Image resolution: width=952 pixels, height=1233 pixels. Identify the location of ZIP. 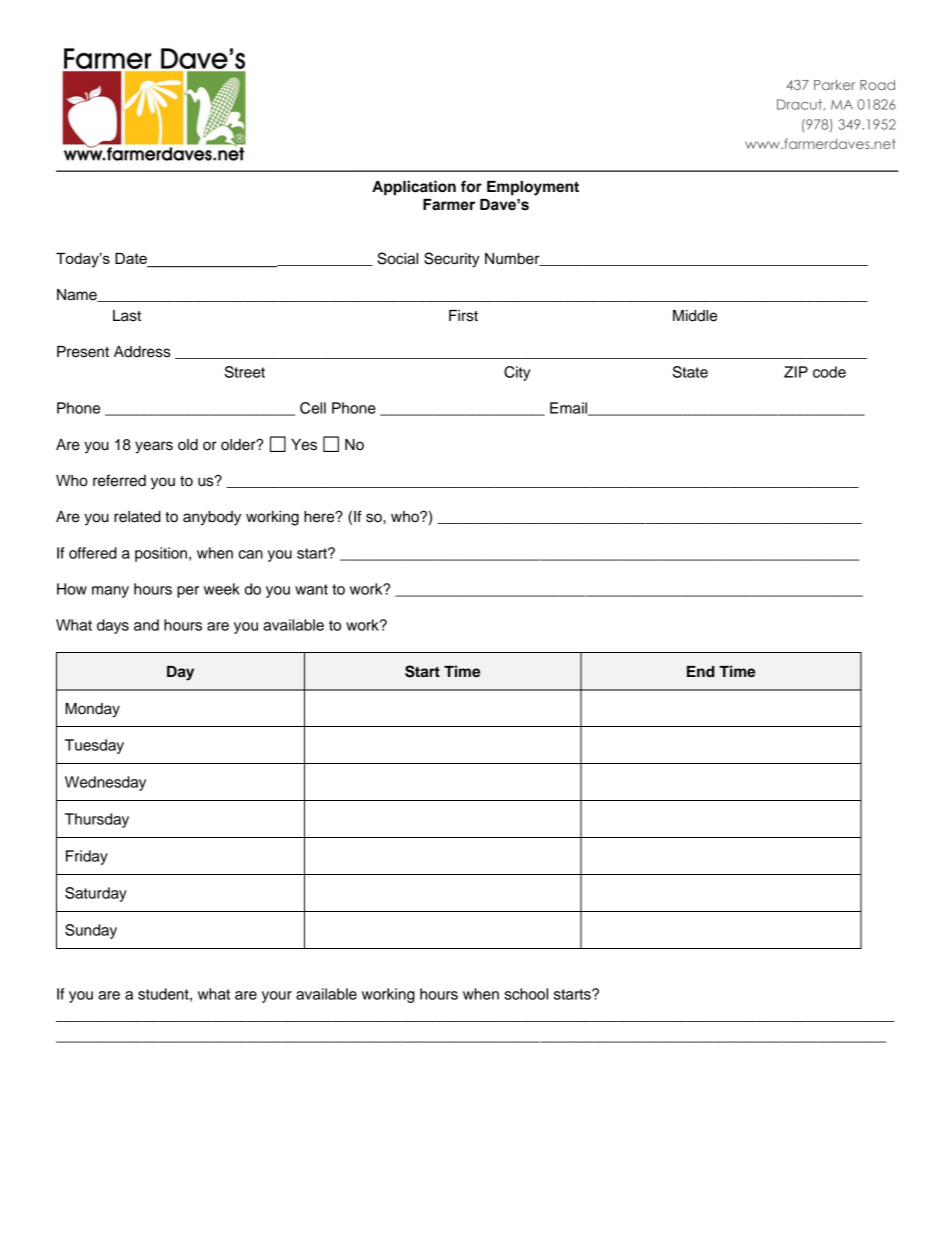
(796, 372).
